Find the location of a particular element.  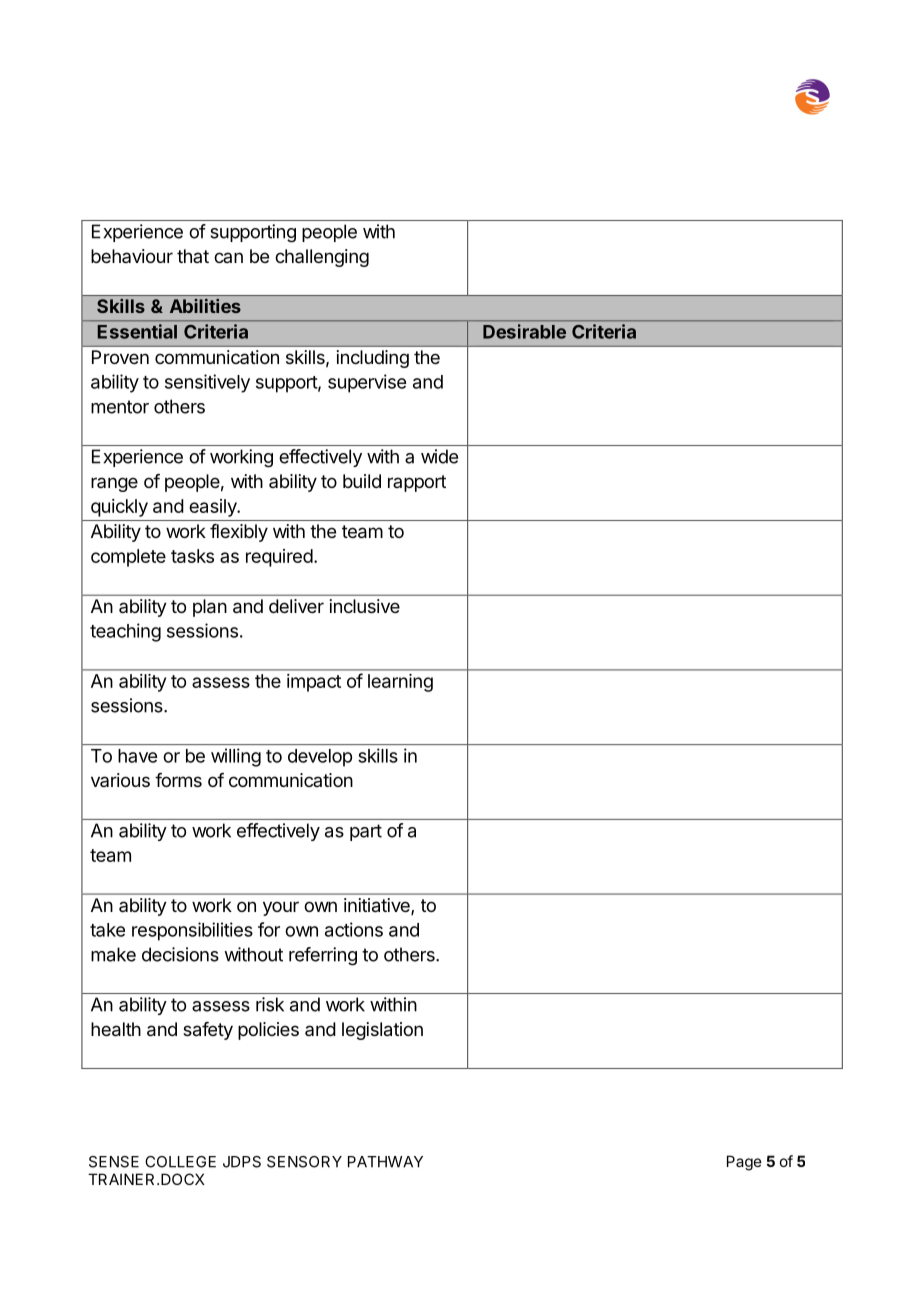

actions is located at coordinates (354, 929).
